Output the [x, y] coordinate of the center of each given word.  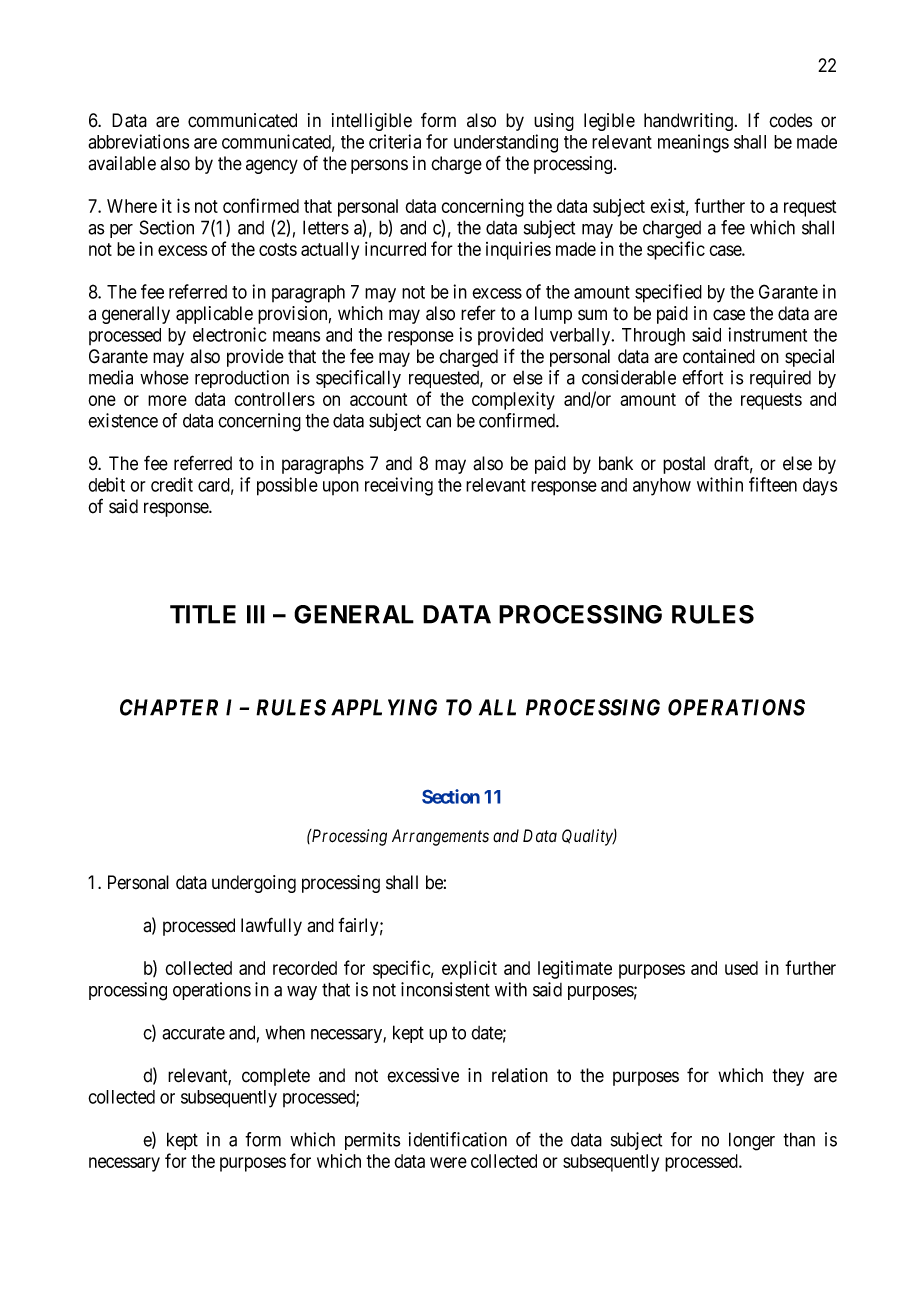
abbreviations [138, 141]
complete [276, 1077]
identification [458, 1139]
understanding [506, 143]
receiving [399, 486]
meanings [693, 143]
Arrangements [440, 837]
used [741, 968]
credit [172, 484]
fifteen [773, 484]
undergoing [254, 884]
